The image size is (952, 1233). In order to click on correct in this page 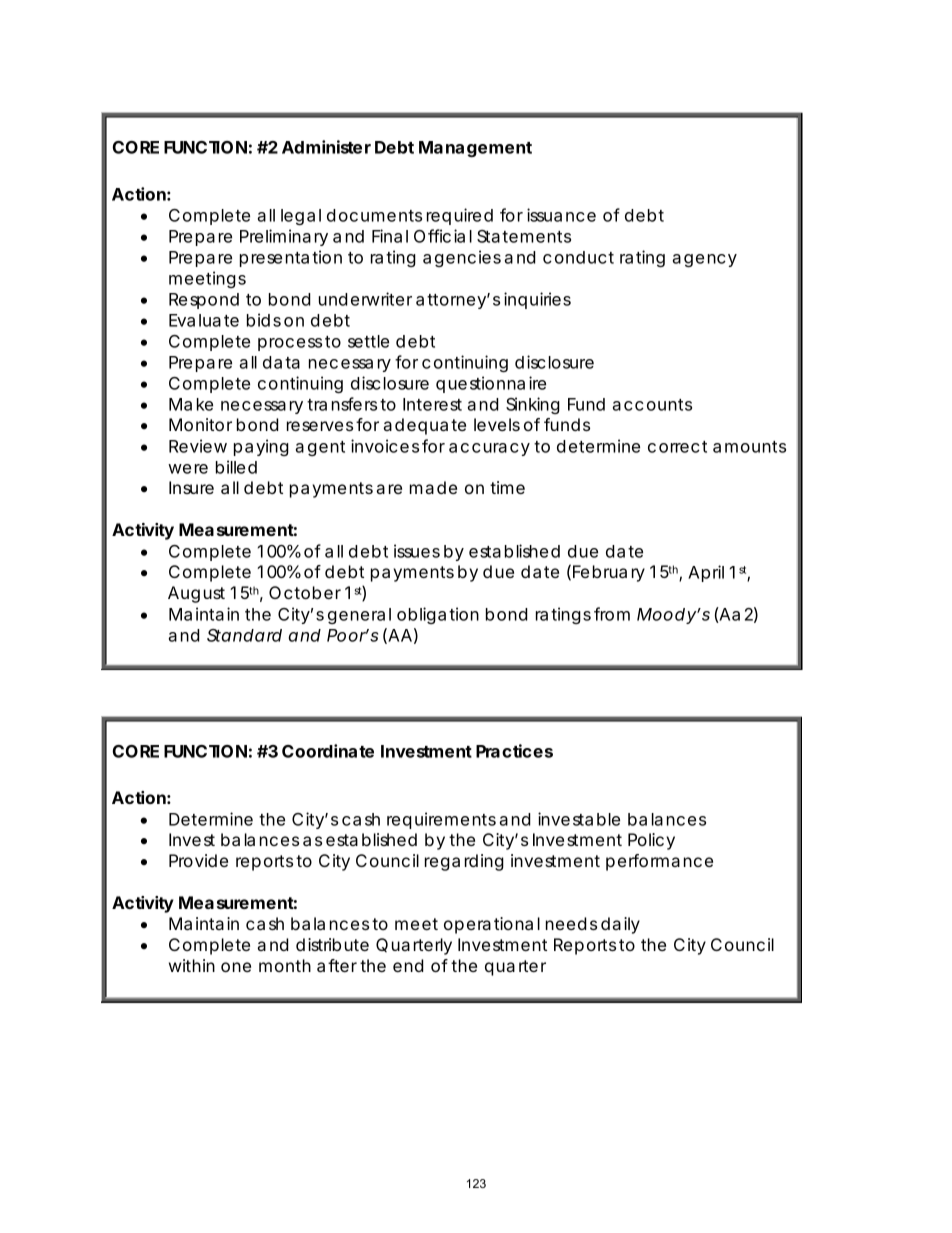, I will do `click(677, 447)`.
